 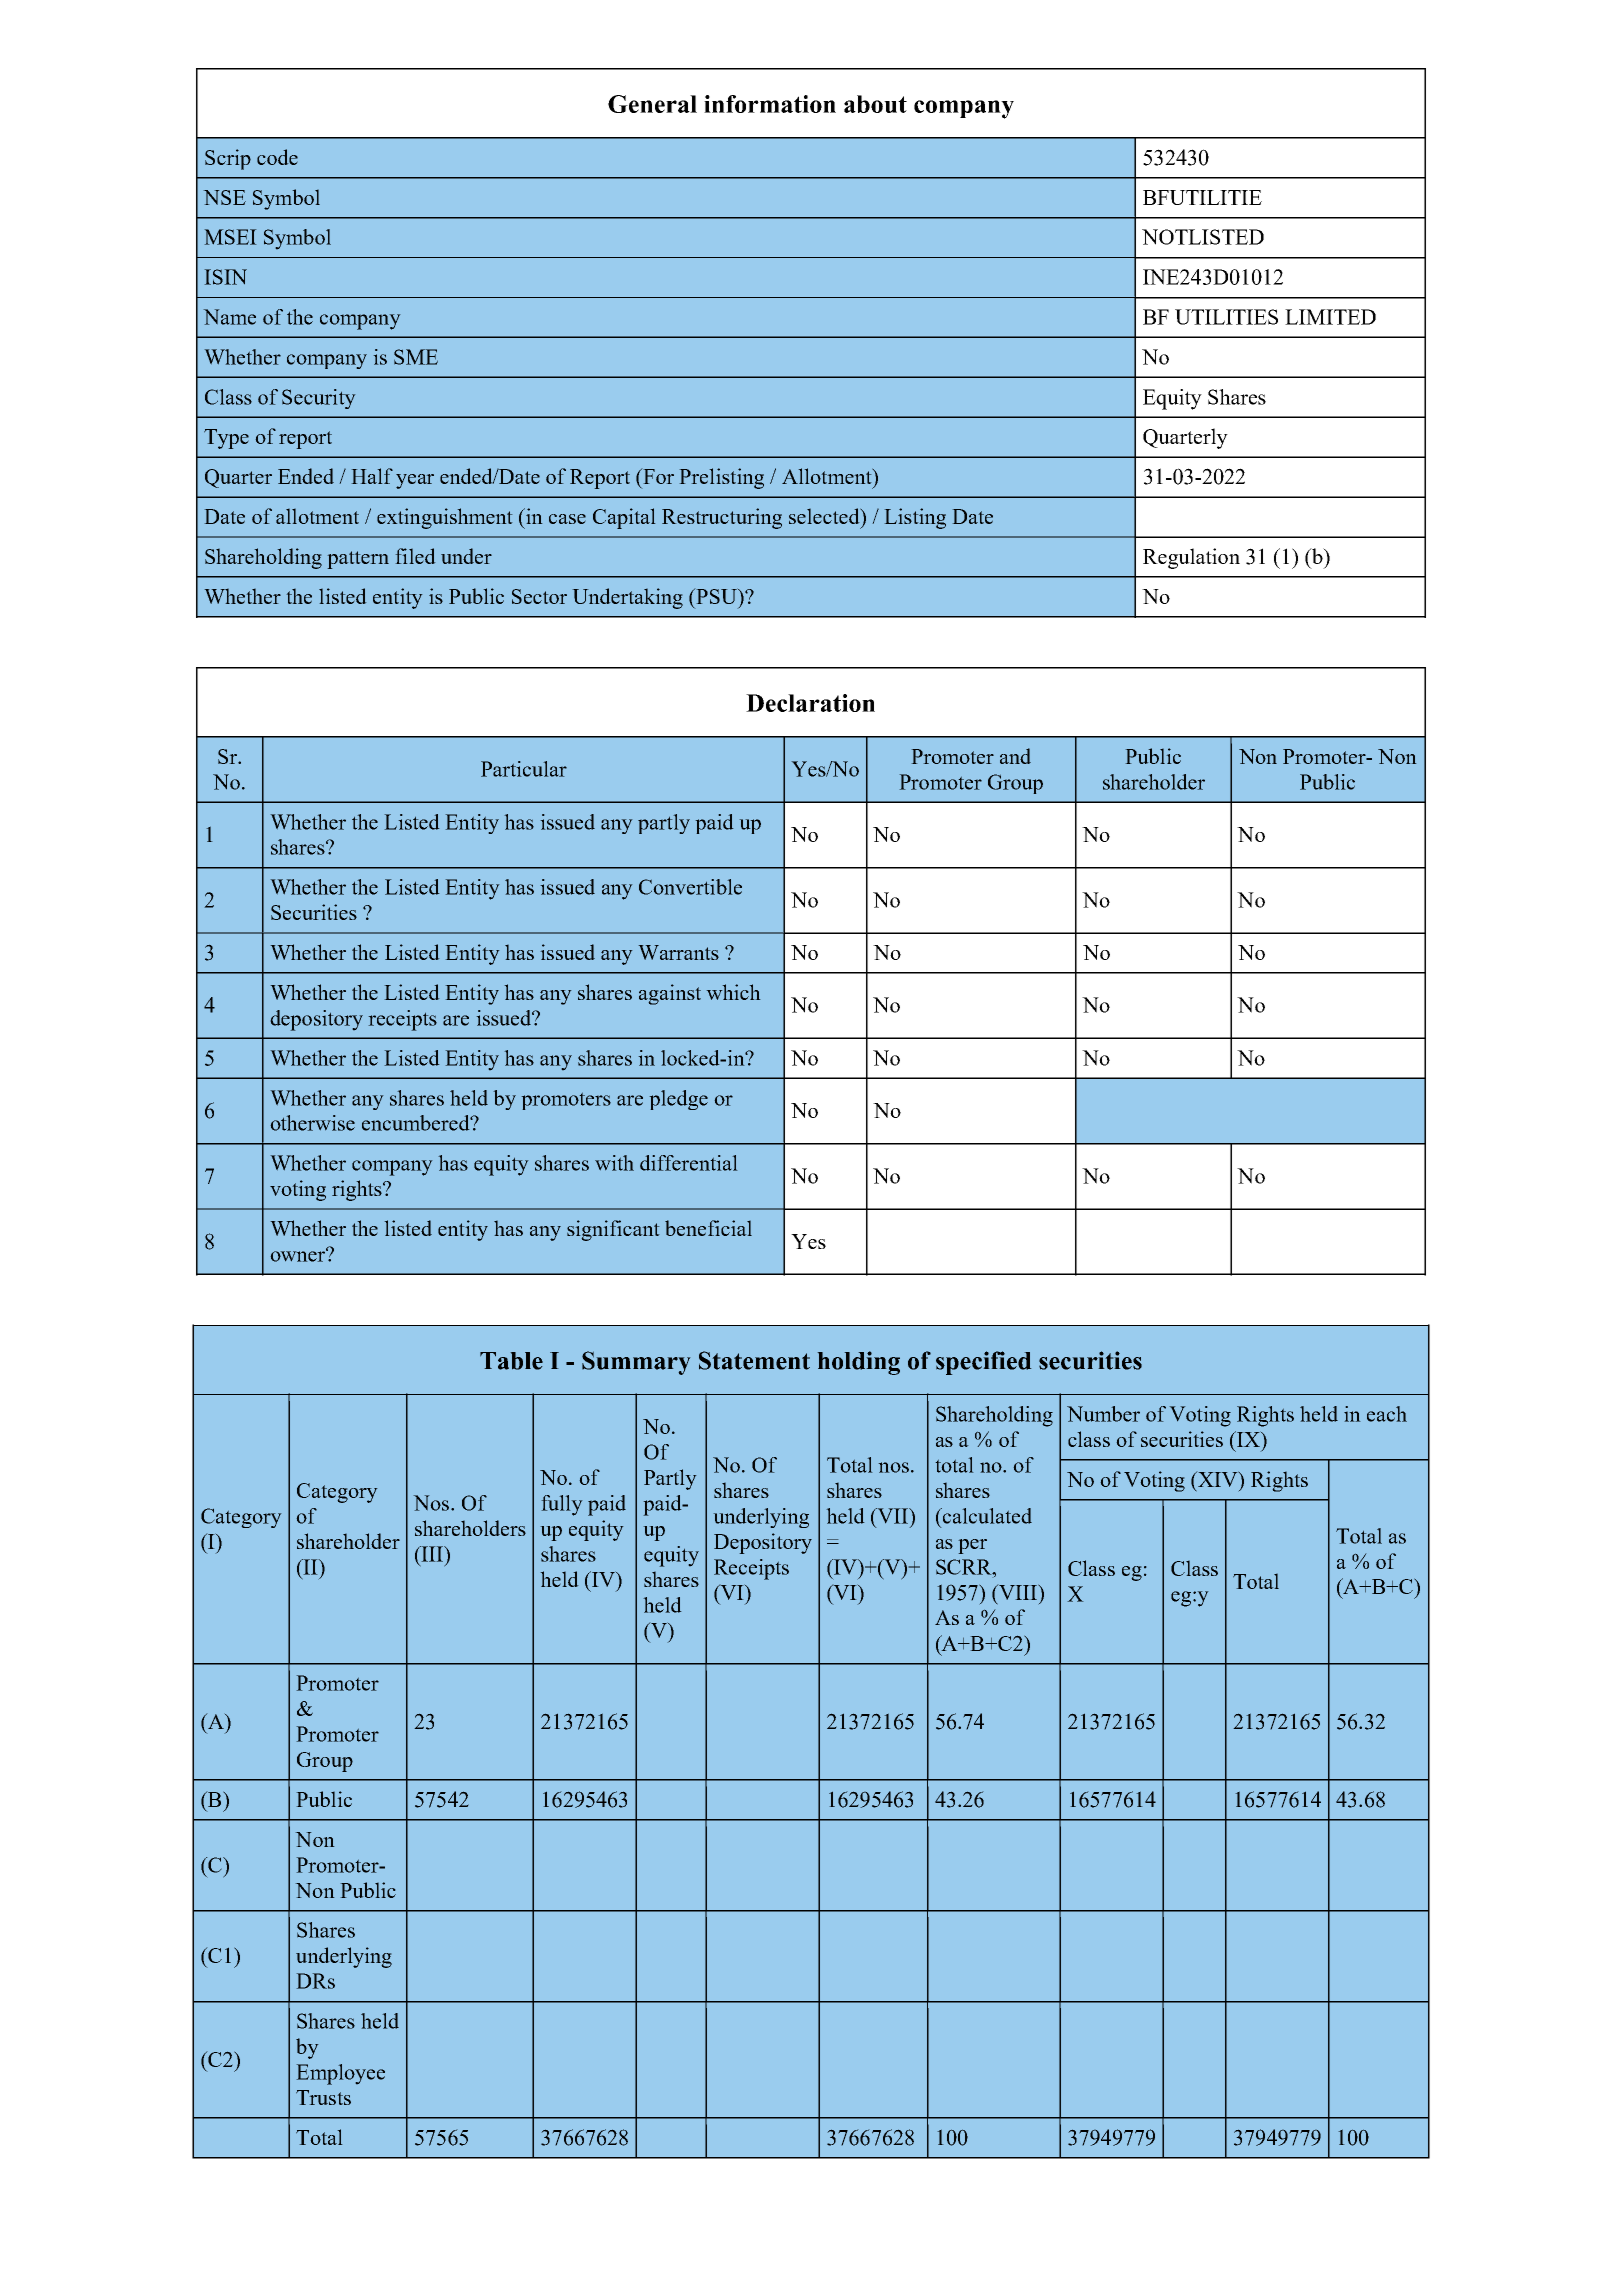 What do you see at coordinates (340, 2074) in the image?
I see `Employee` at bounding box center [340, 2074].
